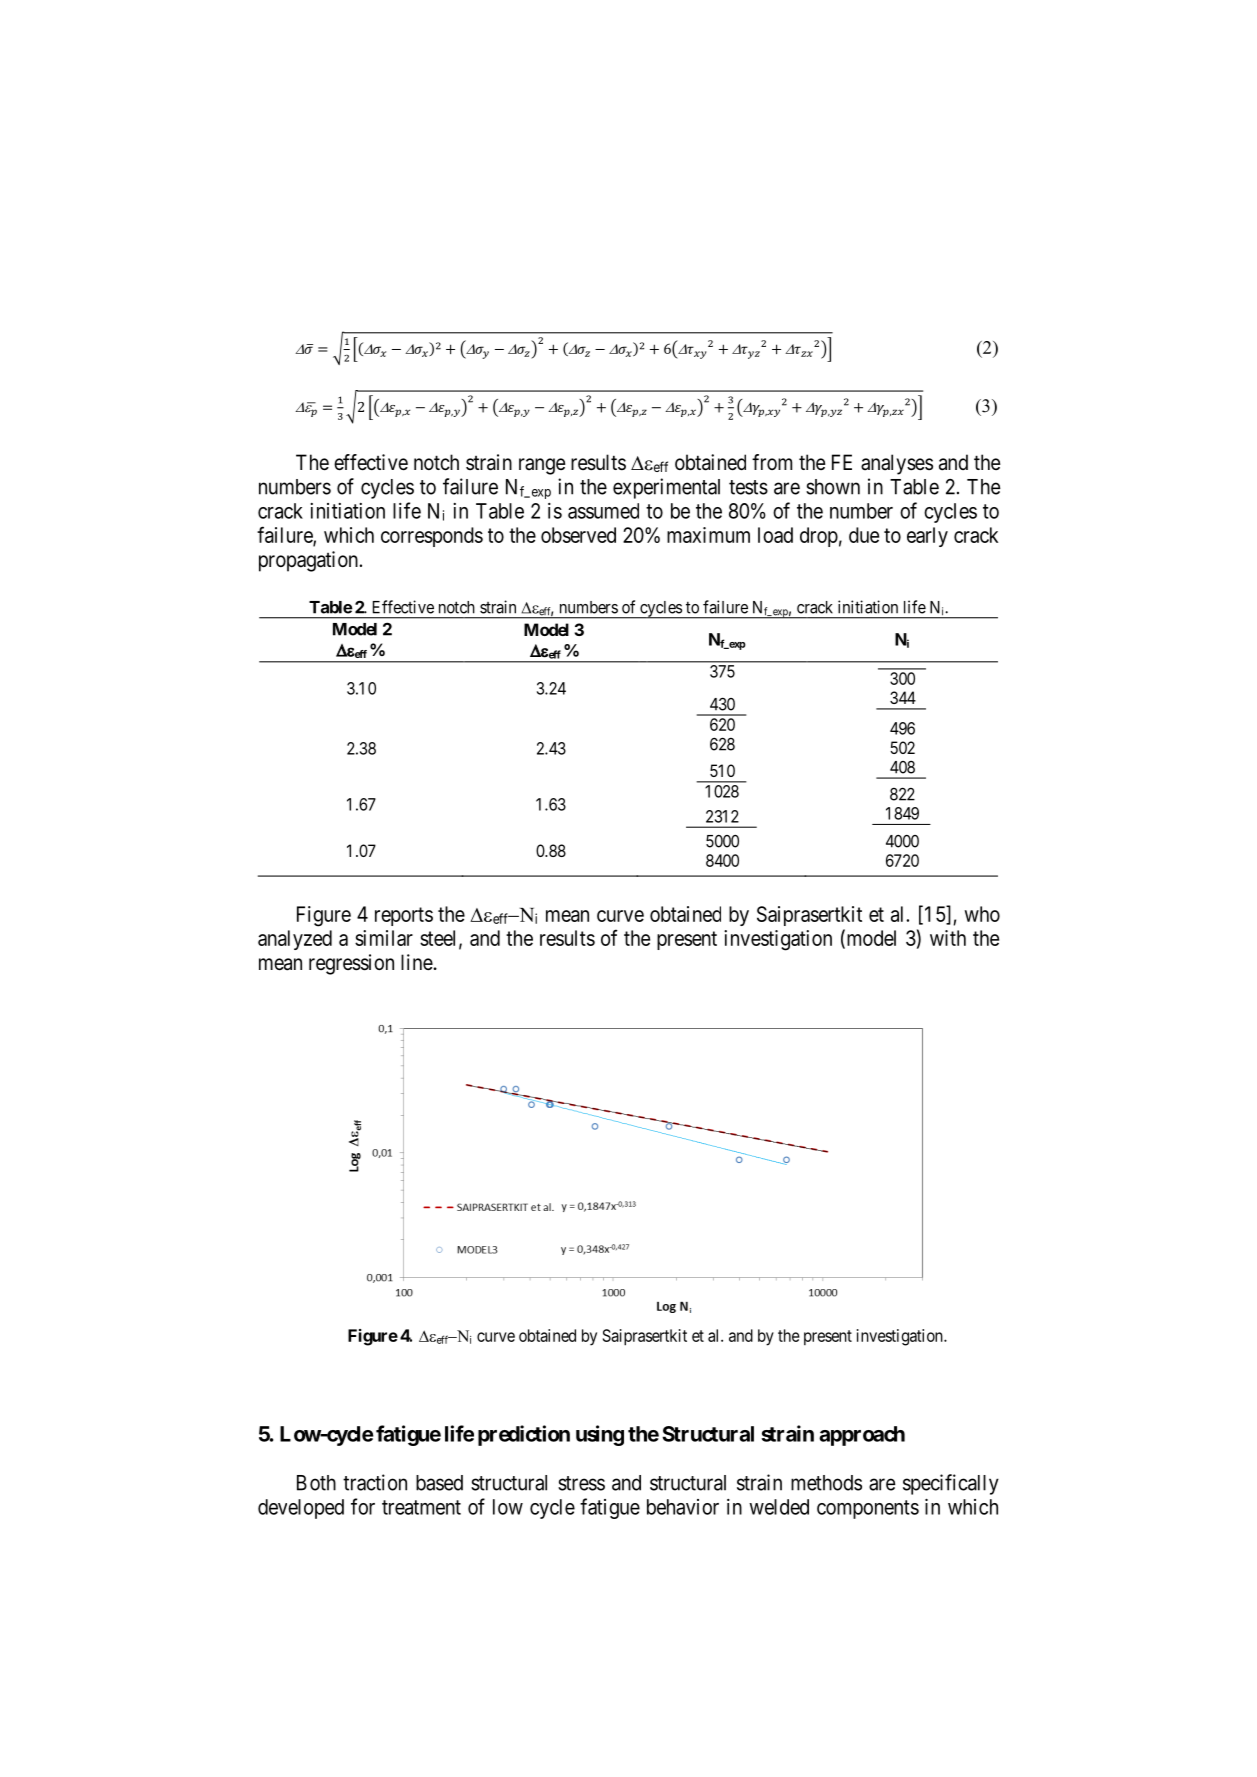 This document has width=1257, height=1777. I want to click on approach, so click(862, 1436).
